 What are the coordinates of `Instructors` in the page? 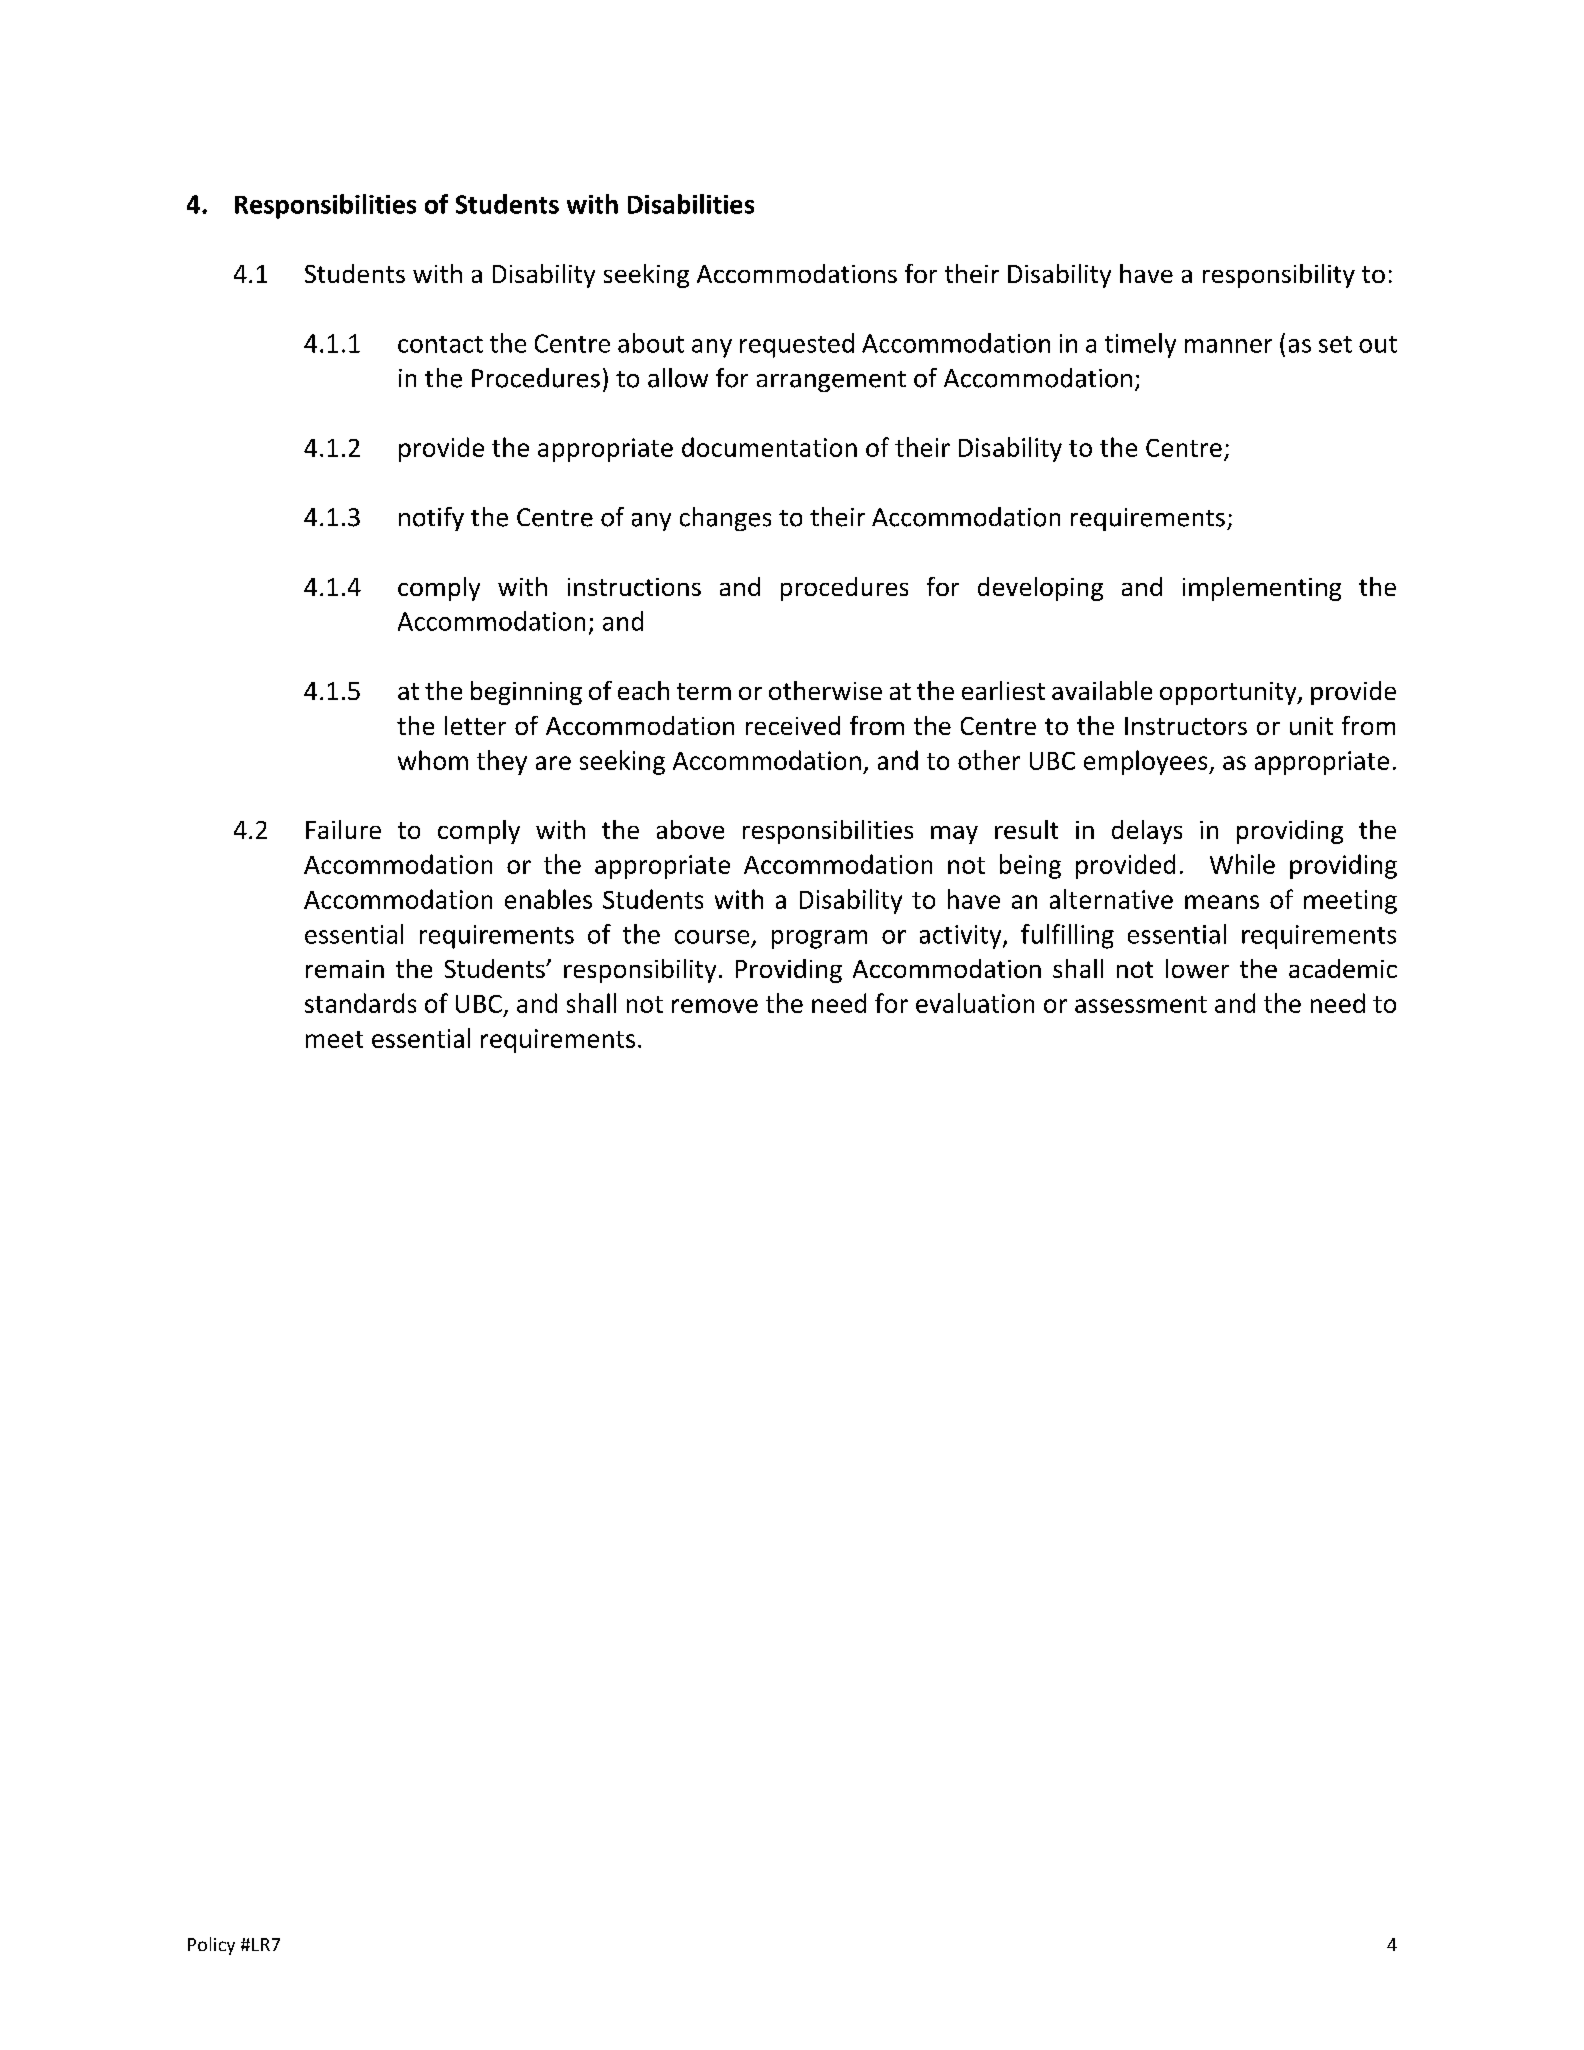 It's located at (1186, 726).
